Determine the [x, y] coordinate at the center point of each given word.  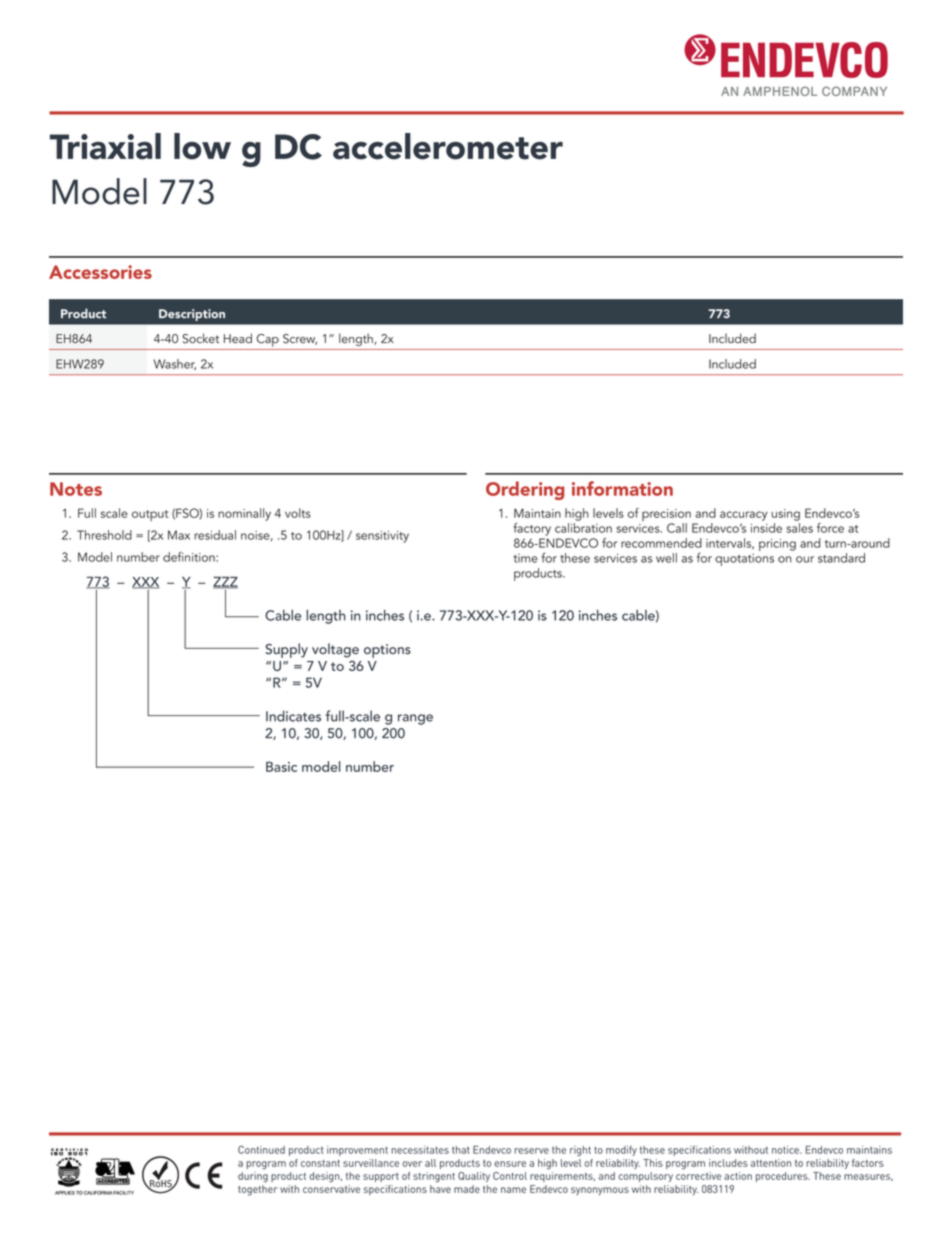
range [415, 719]
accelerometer [448, 146]
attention [771, 1163]
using [786, 515]
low [202, 146]
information [622, 488]
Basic [281, 767]
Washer [175, 364]
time [525, 558]
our [805, 559]
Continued [261, 1149]
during [253, 1177]
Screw [300, 339]
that [461, 1150]
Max [179, 535]
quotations [744, 560]
